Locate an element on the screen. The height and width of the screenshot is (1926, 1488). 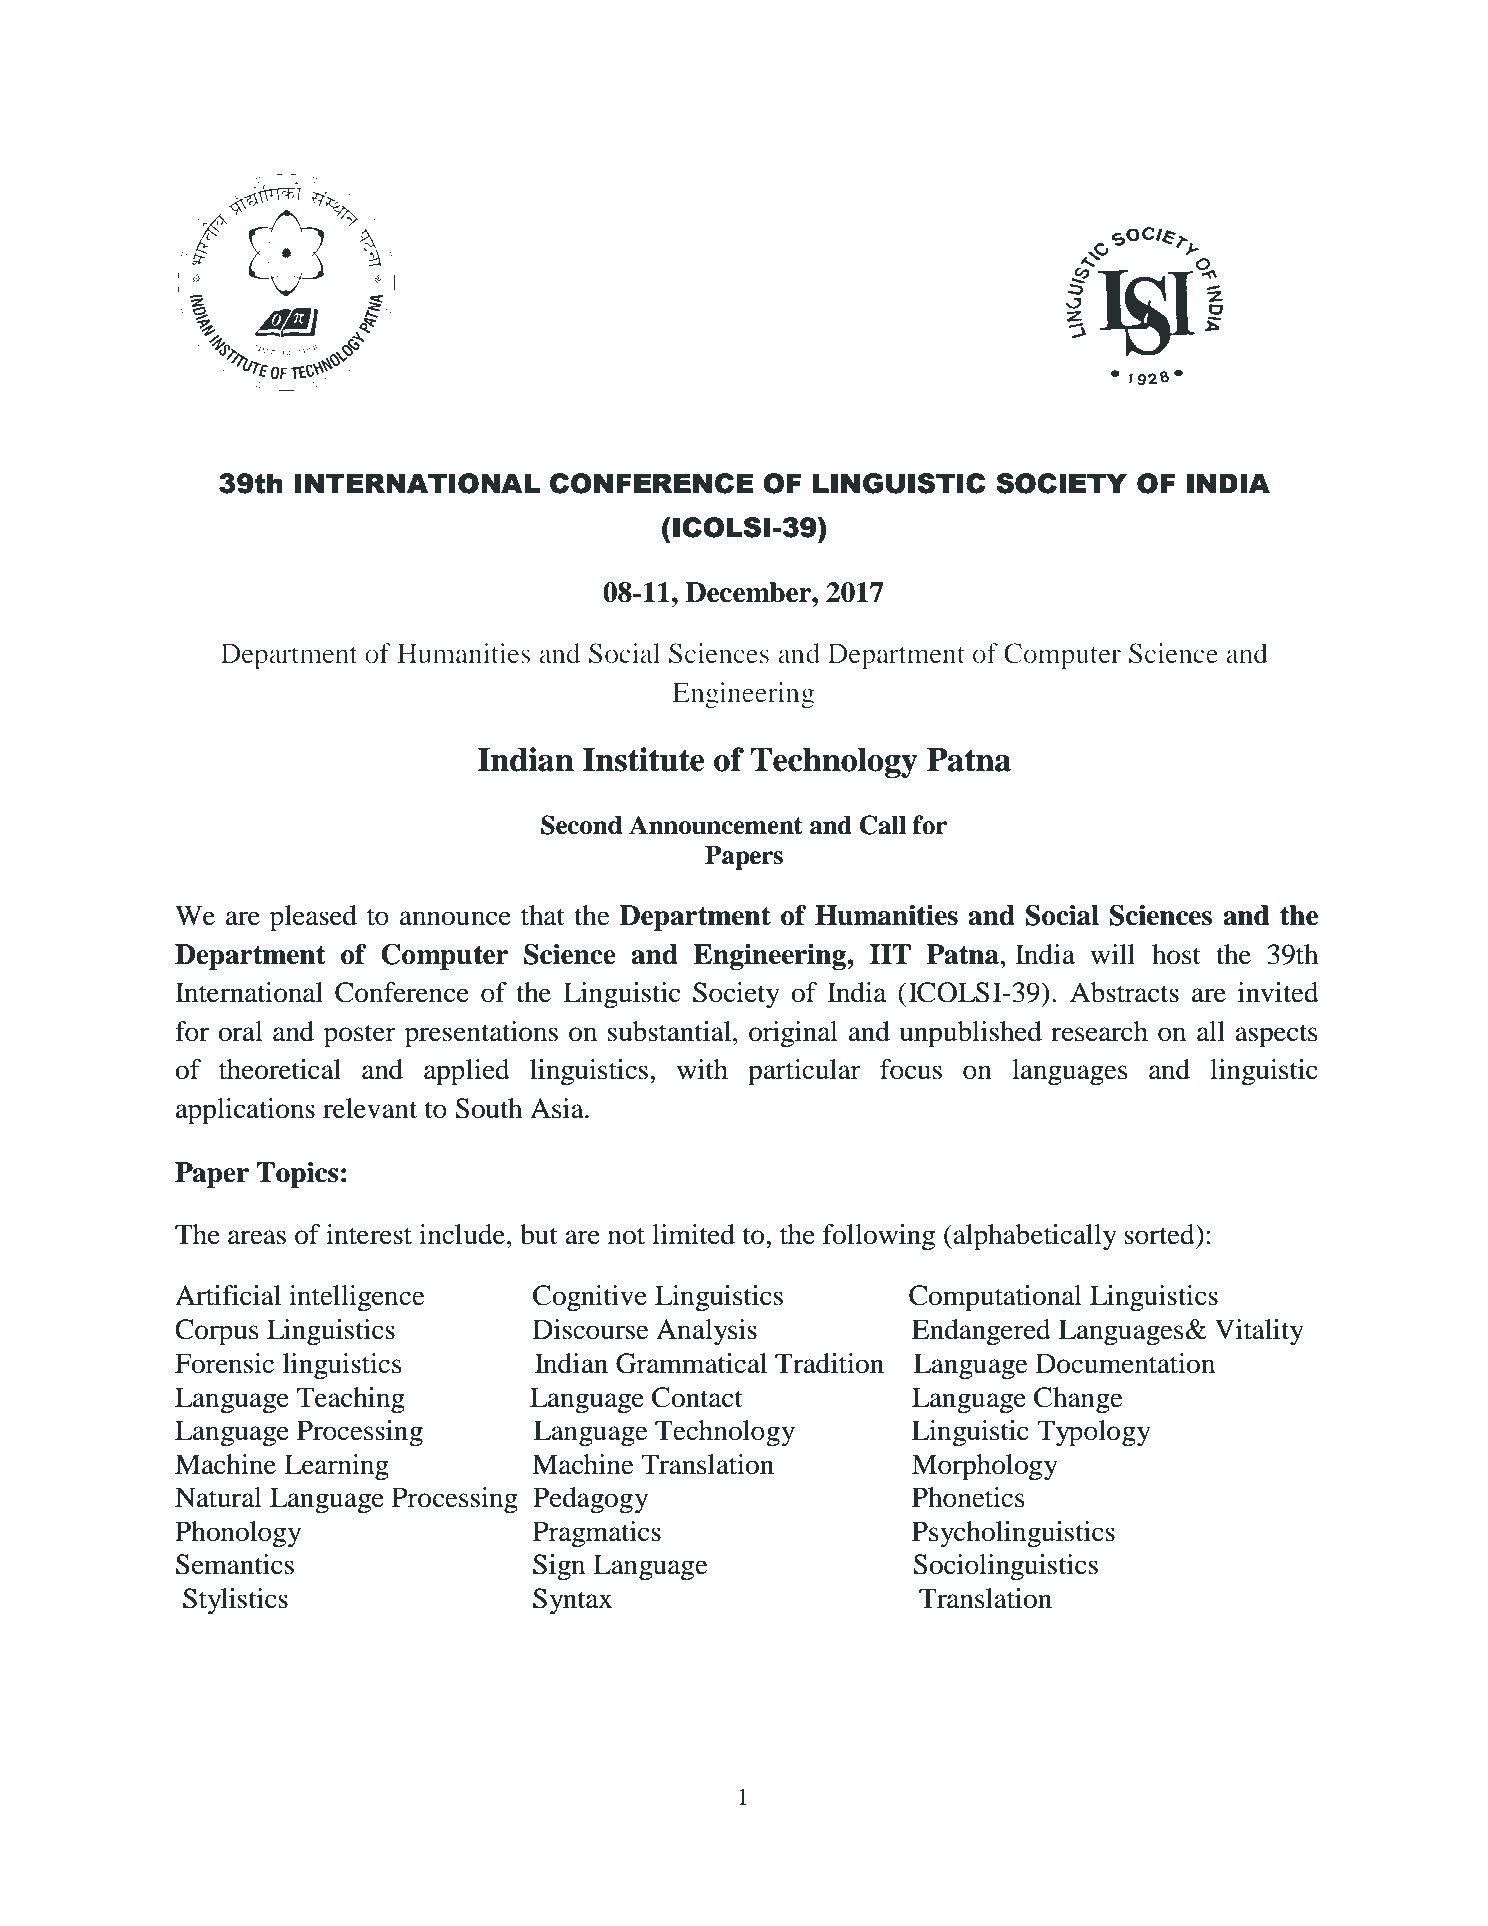
Vitality is located at coordinates (1259, 1332).
